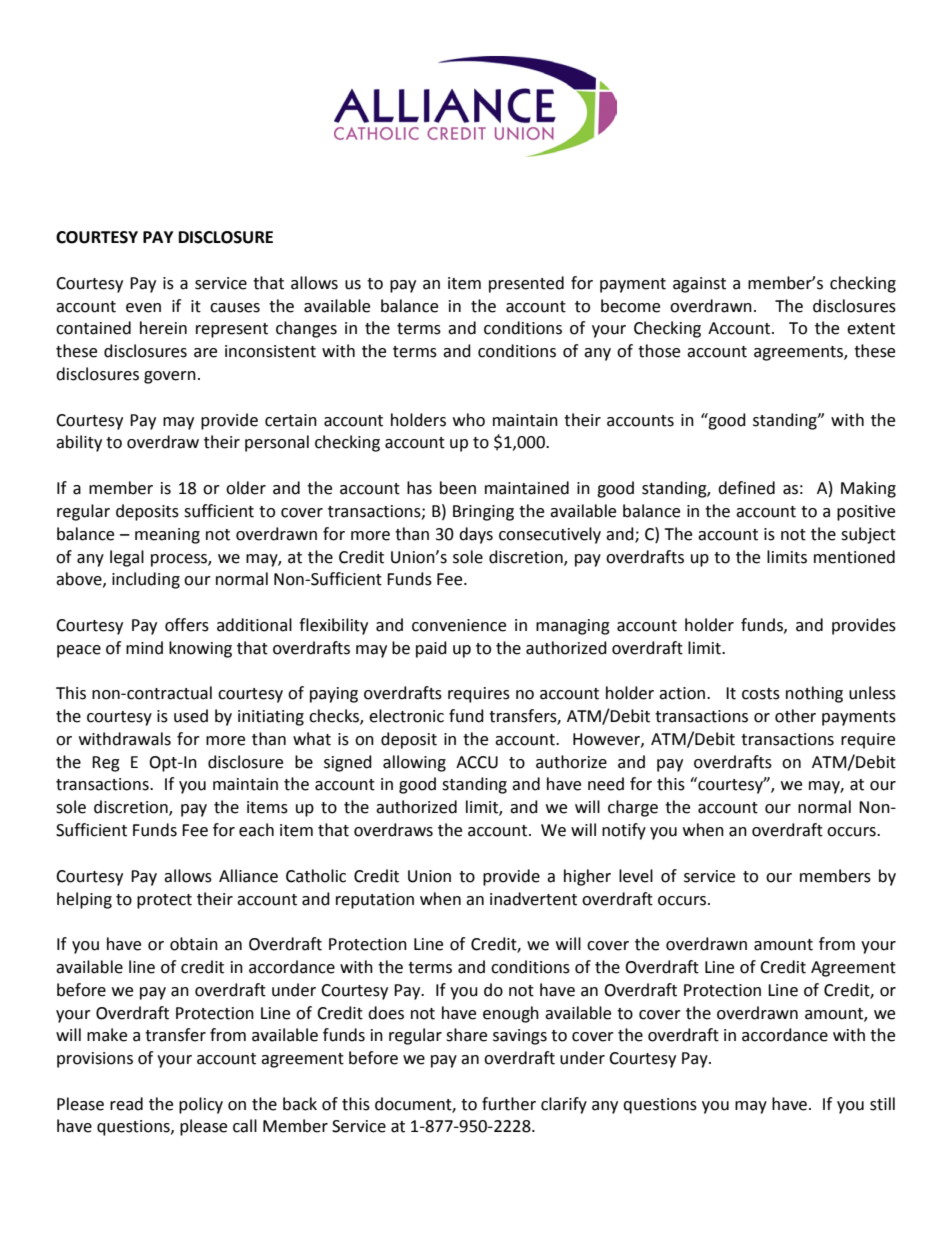  Describe the element at coordinates (201, 1105) in the image. I see `policy` at that location.
